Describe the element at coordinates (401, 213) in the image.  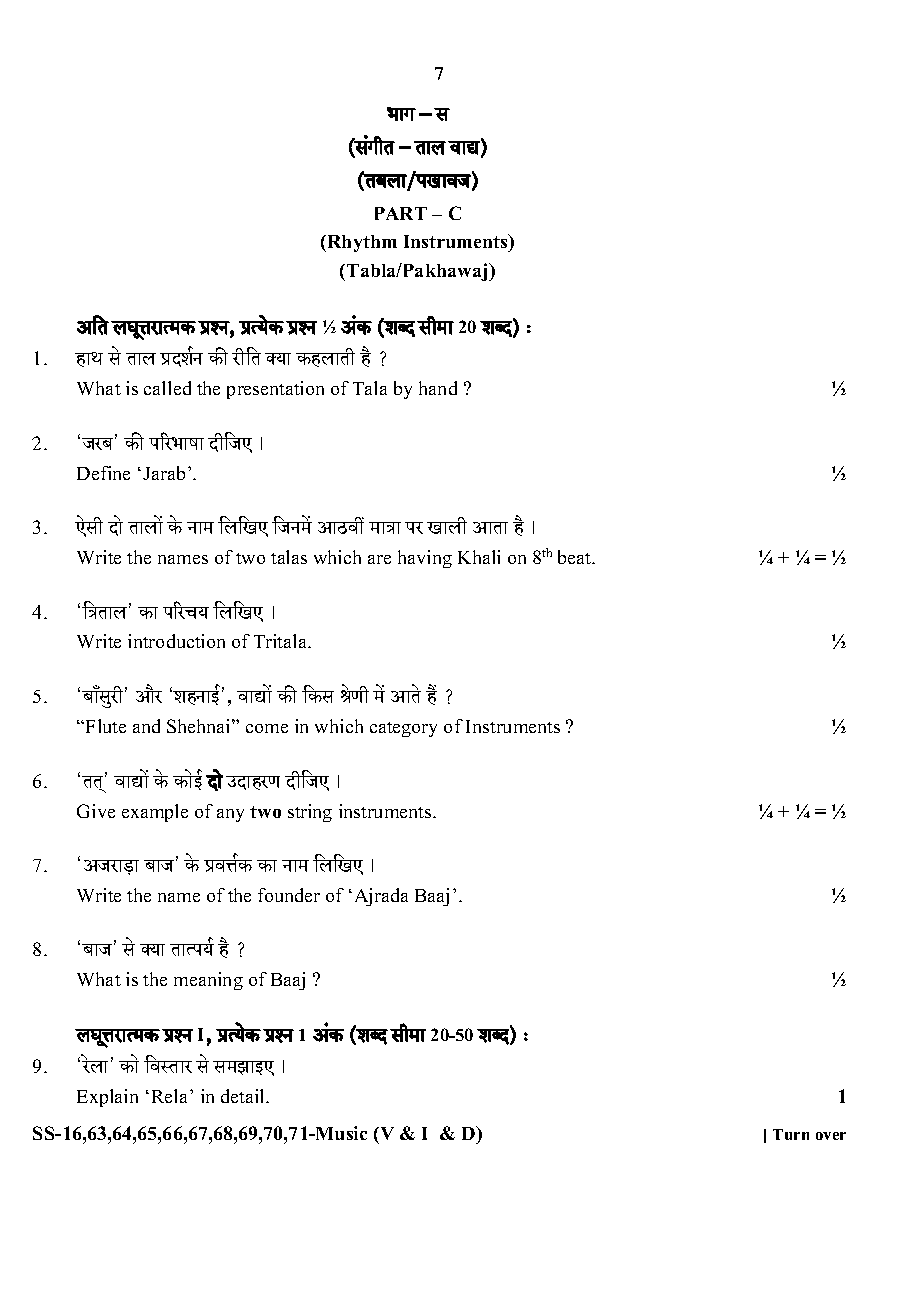
I see `PART` at that location.
